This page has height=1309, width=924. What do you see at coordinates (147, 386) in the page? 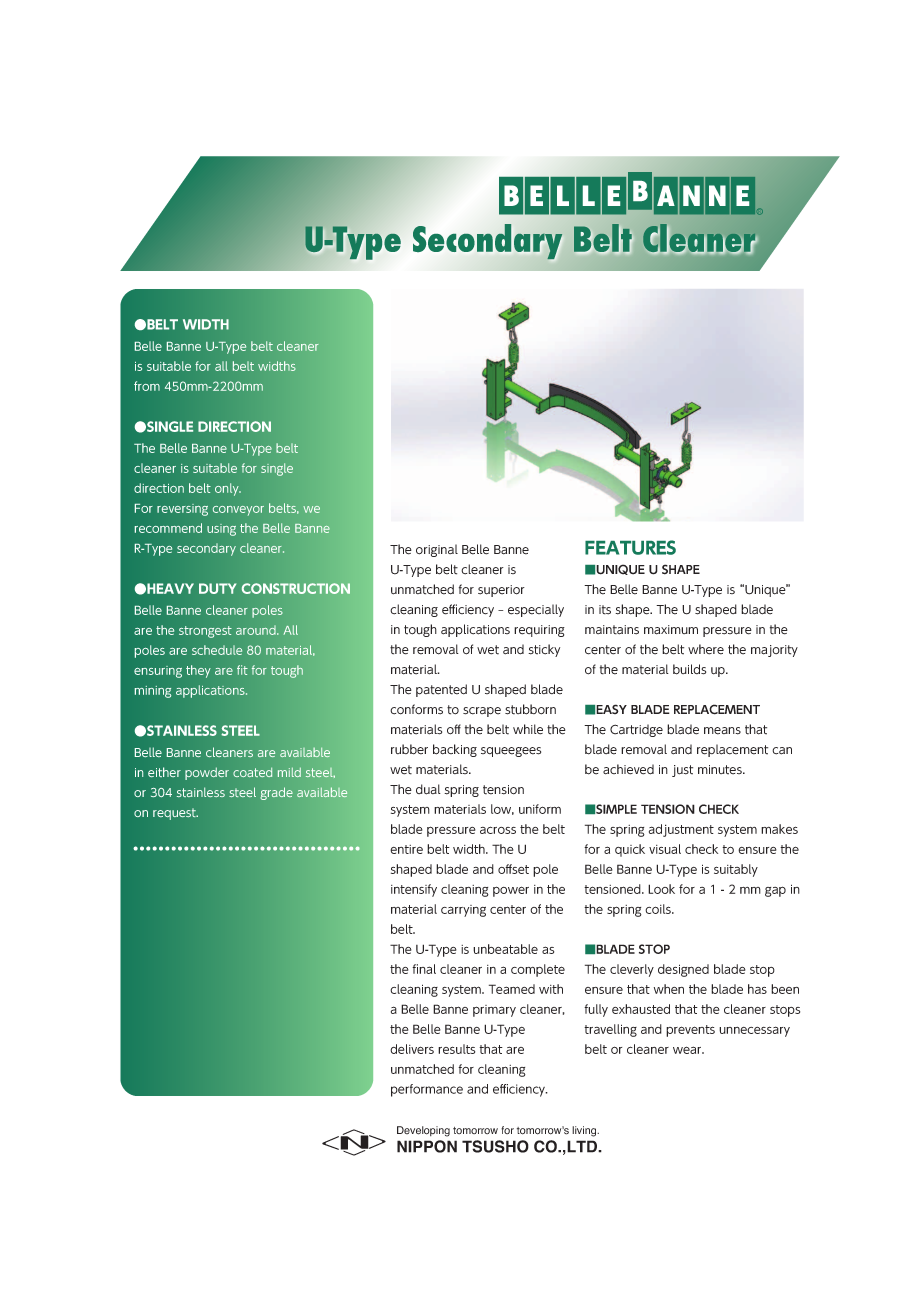
I see `from` at bounding box center [147, 386].
